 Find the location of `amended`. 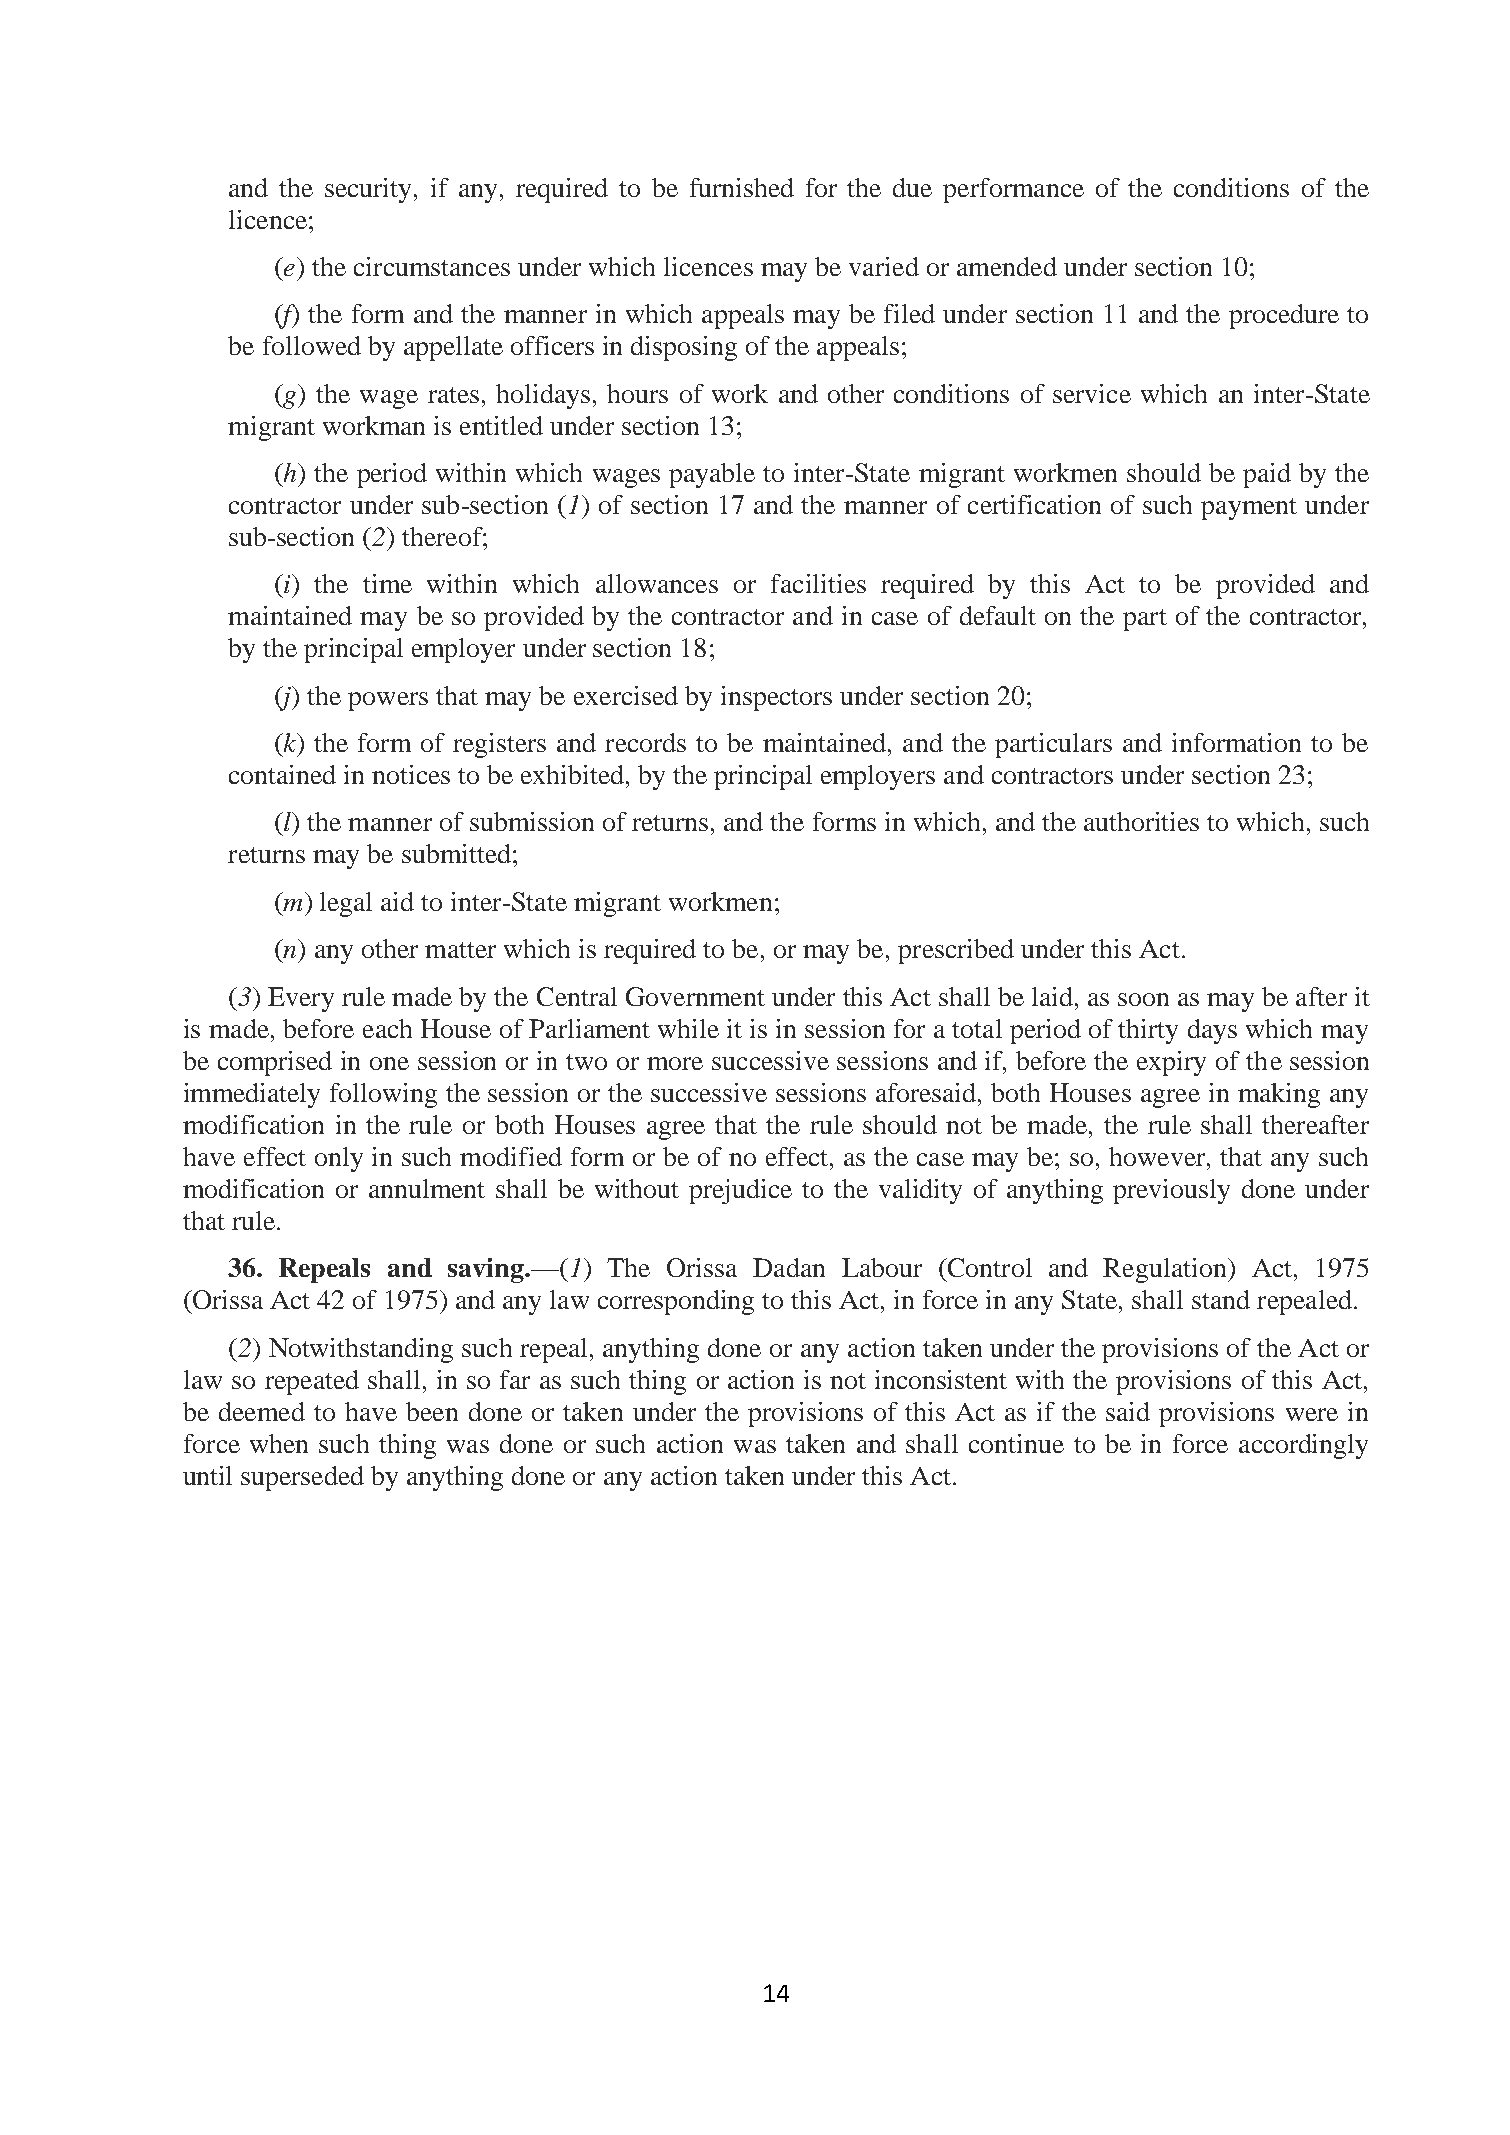

amended is located at coordinates (1007, 266).
